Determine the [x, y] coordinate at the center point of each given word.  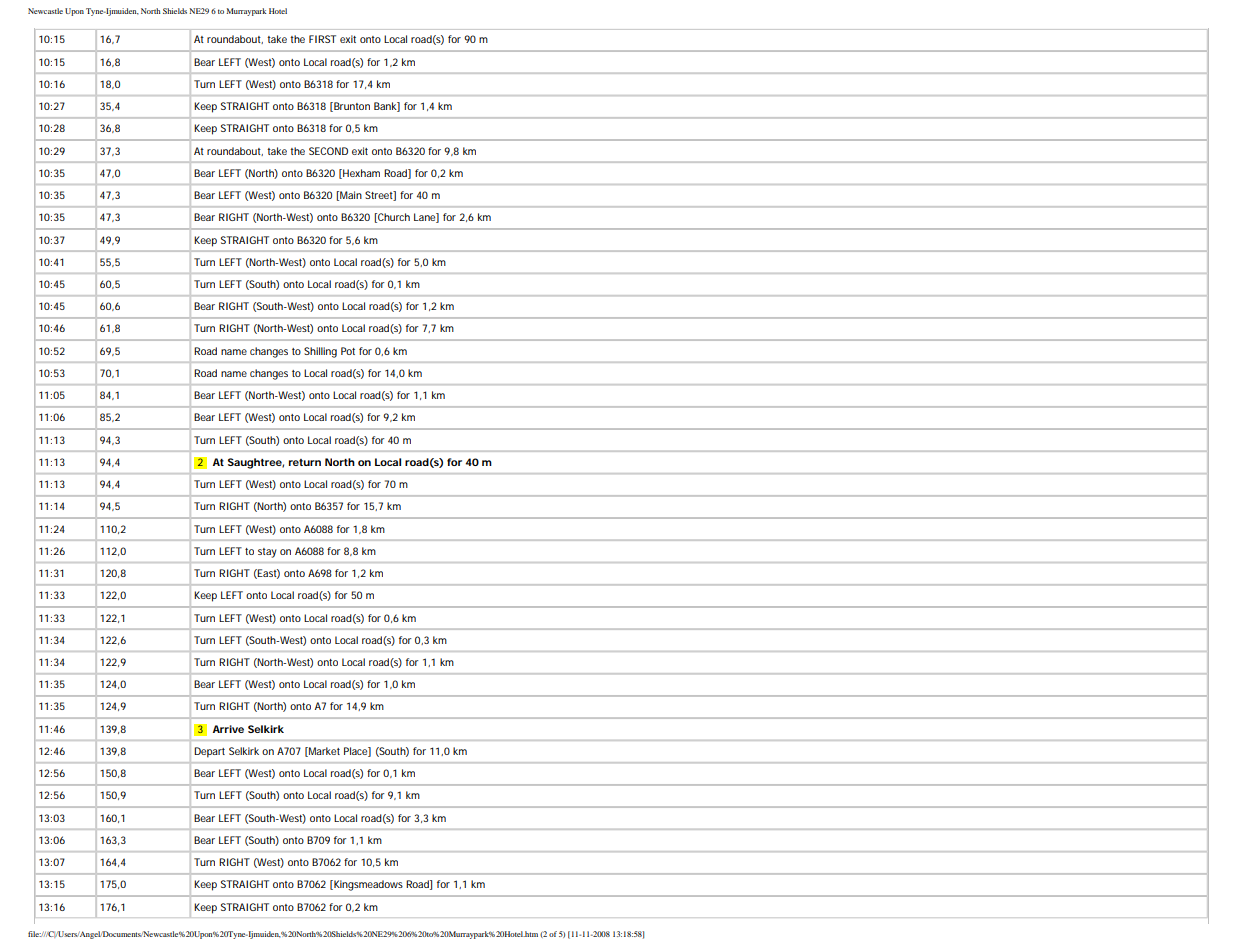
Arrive [228, 729]
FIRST [322, 39]
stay [267, 553]
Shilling [320, 352]
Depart [209, 752]
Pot [348, 351]
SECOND [328, 151]
